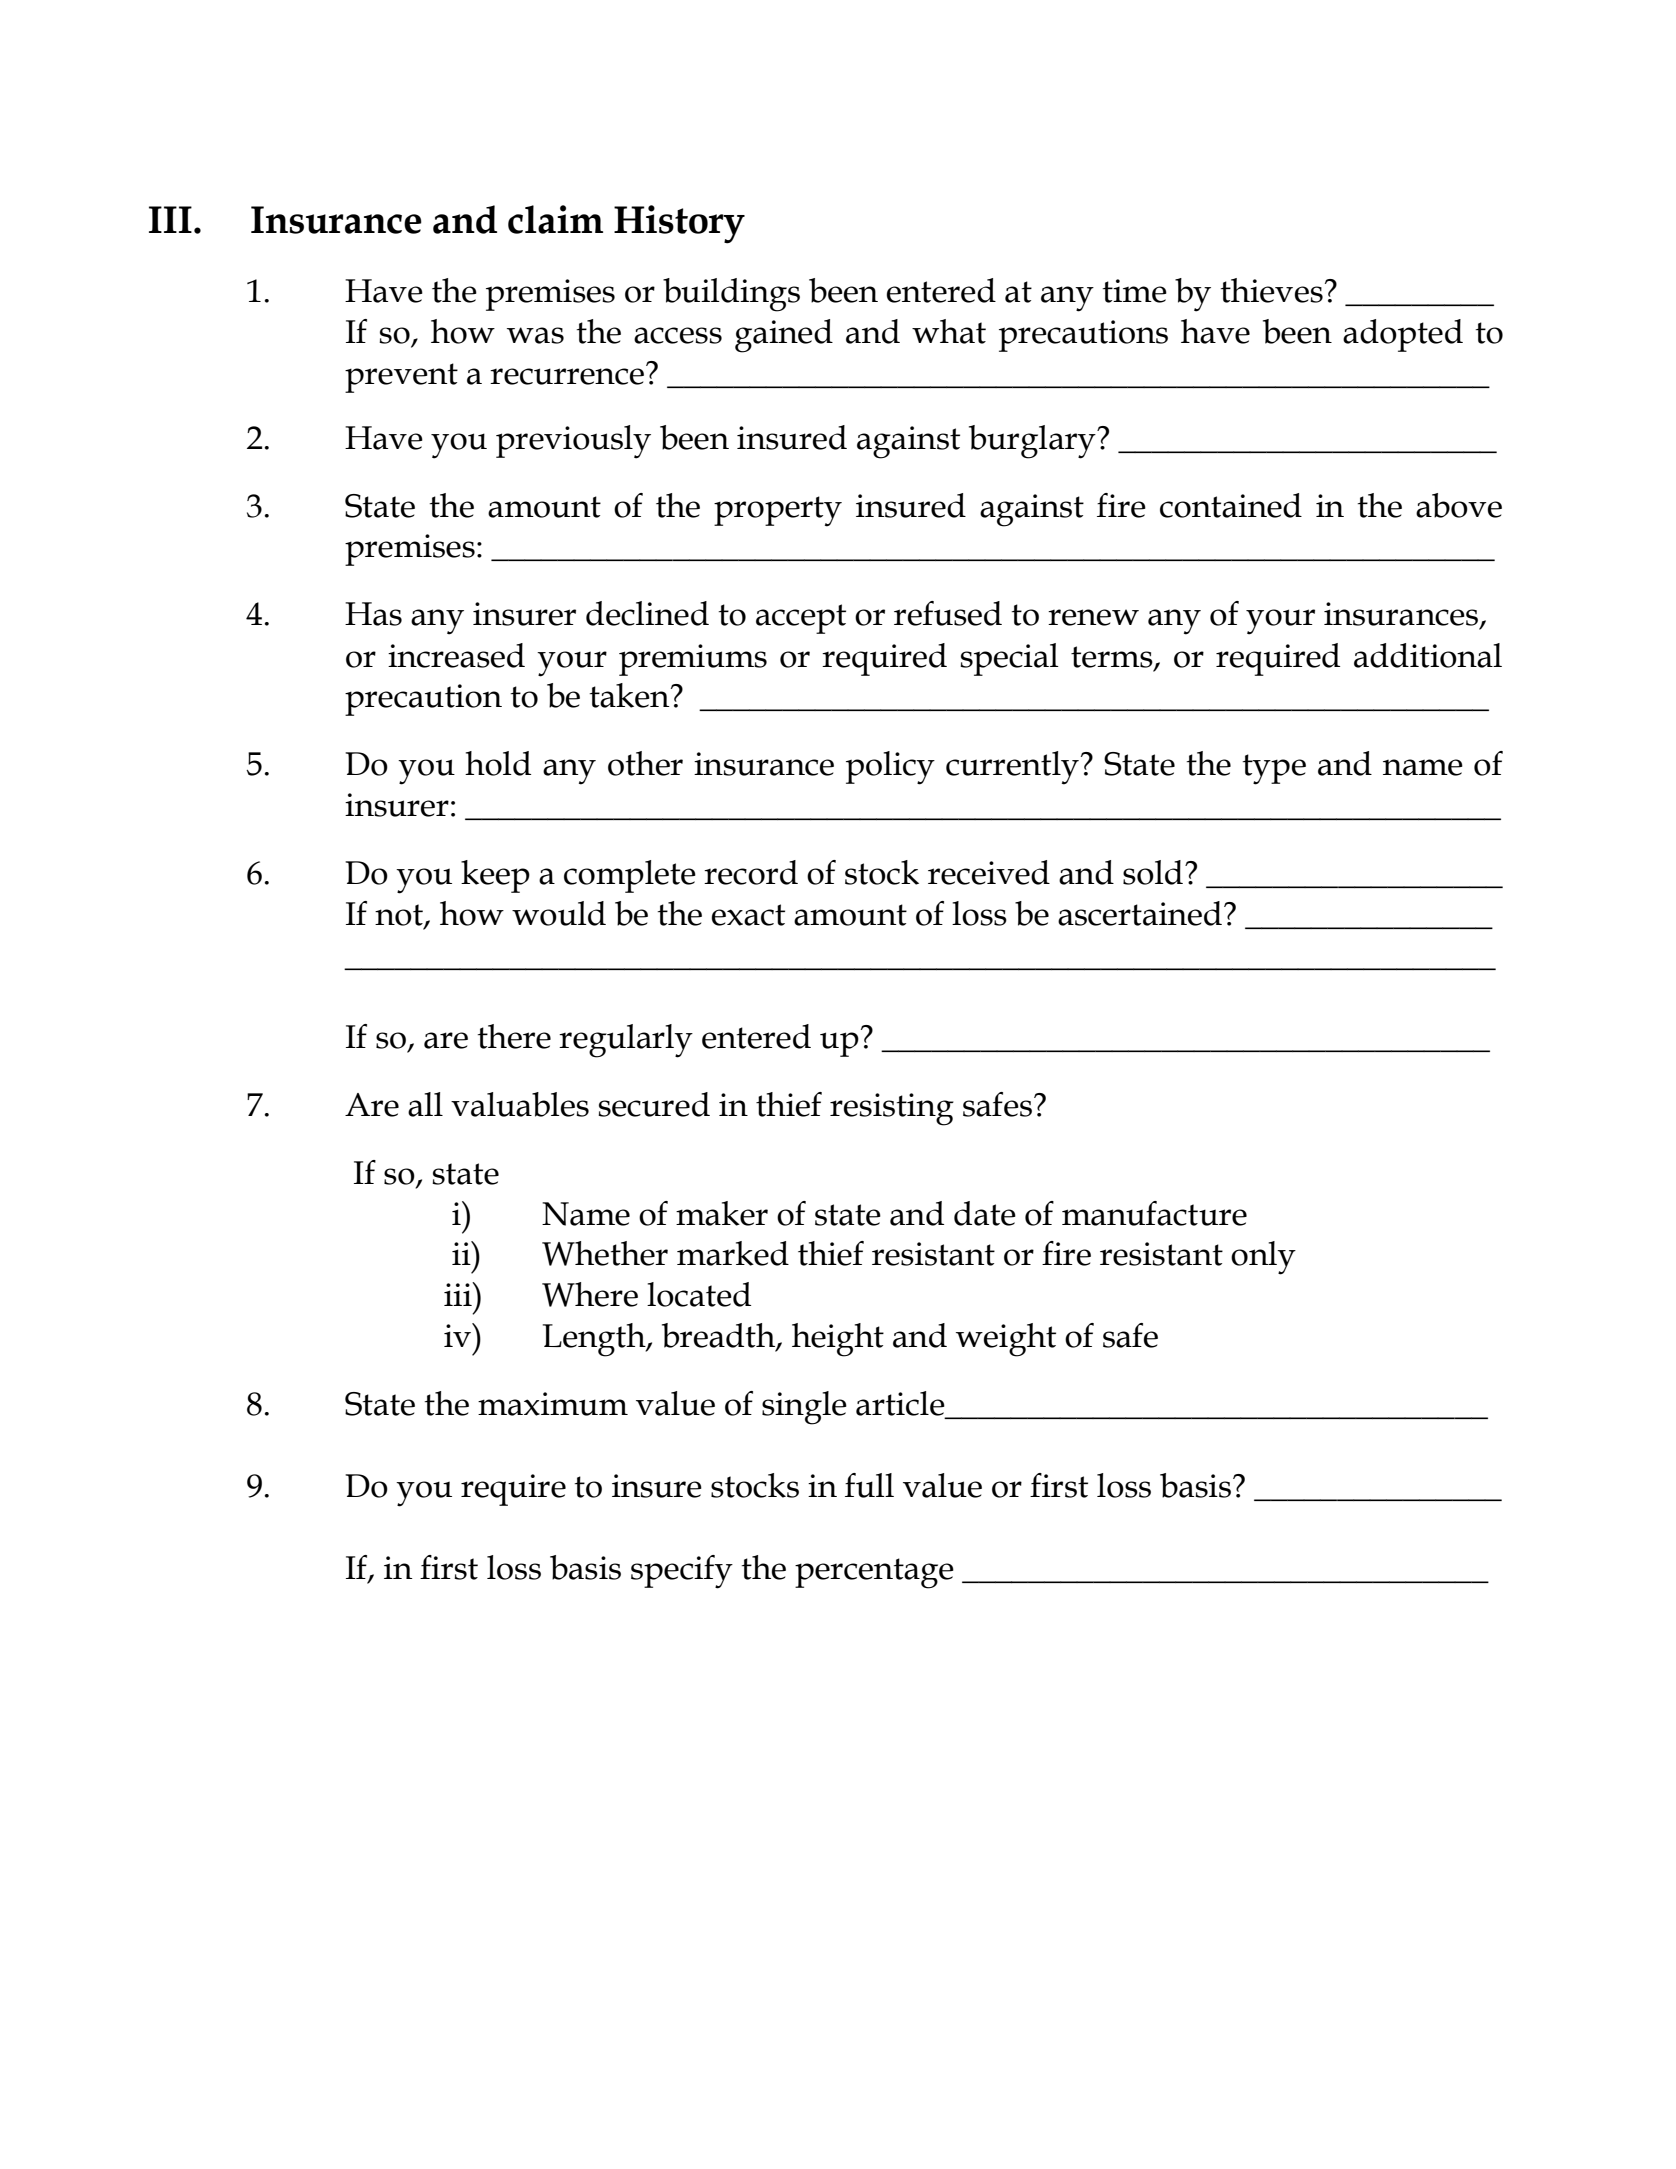  Describe the element at coordinates (1428, 655) in the screenshot. I see `additional` at that location.
